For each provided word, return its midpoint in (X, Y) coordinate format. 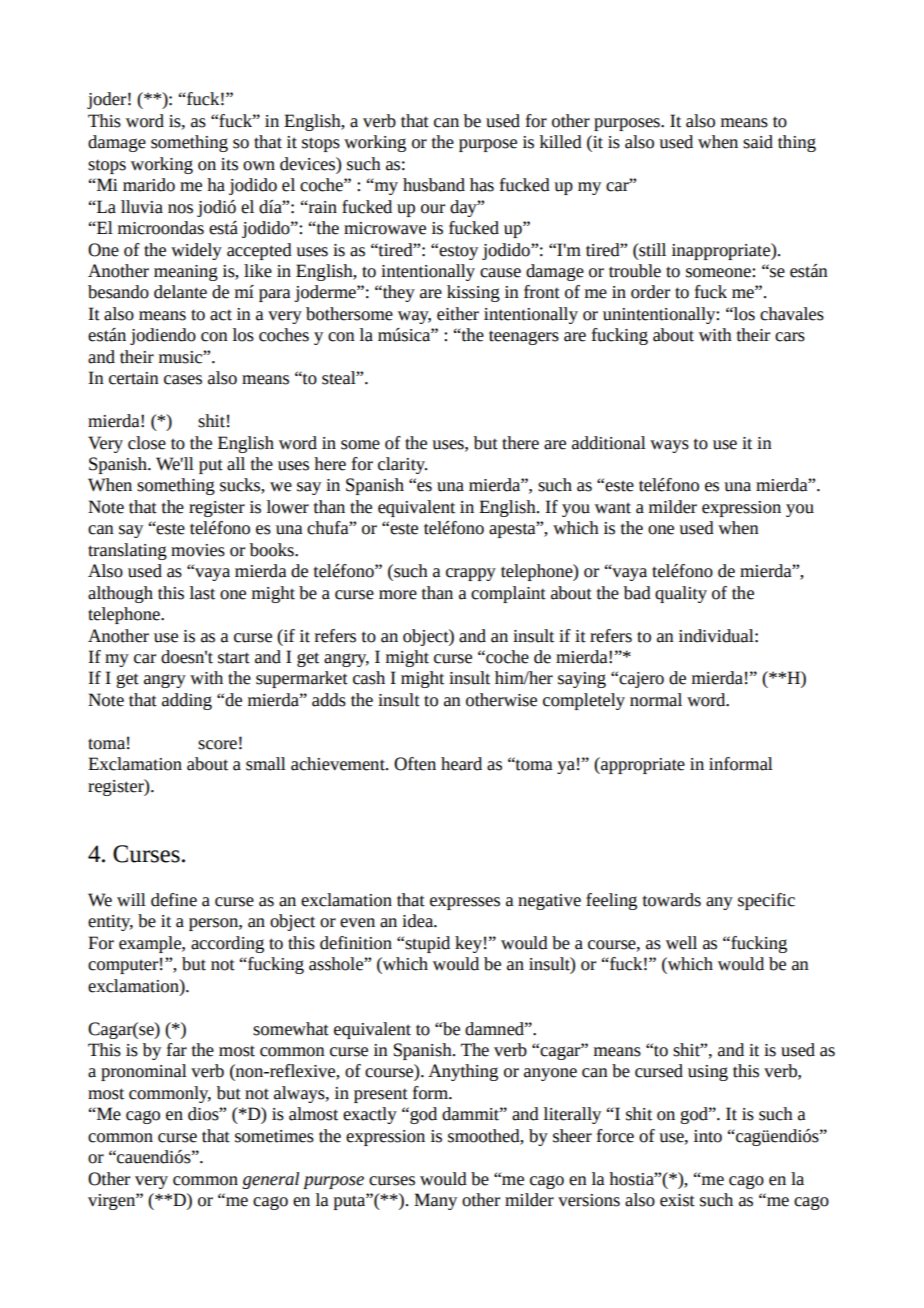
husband (434, 185)
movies (198, 550)
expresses (465, 903)
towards (672, 900)
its (229, 164)
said (758, 142)
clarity (402, 465)
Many (435, 1201)
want (613, 508)
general (270, 1180)
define (174, 900)
